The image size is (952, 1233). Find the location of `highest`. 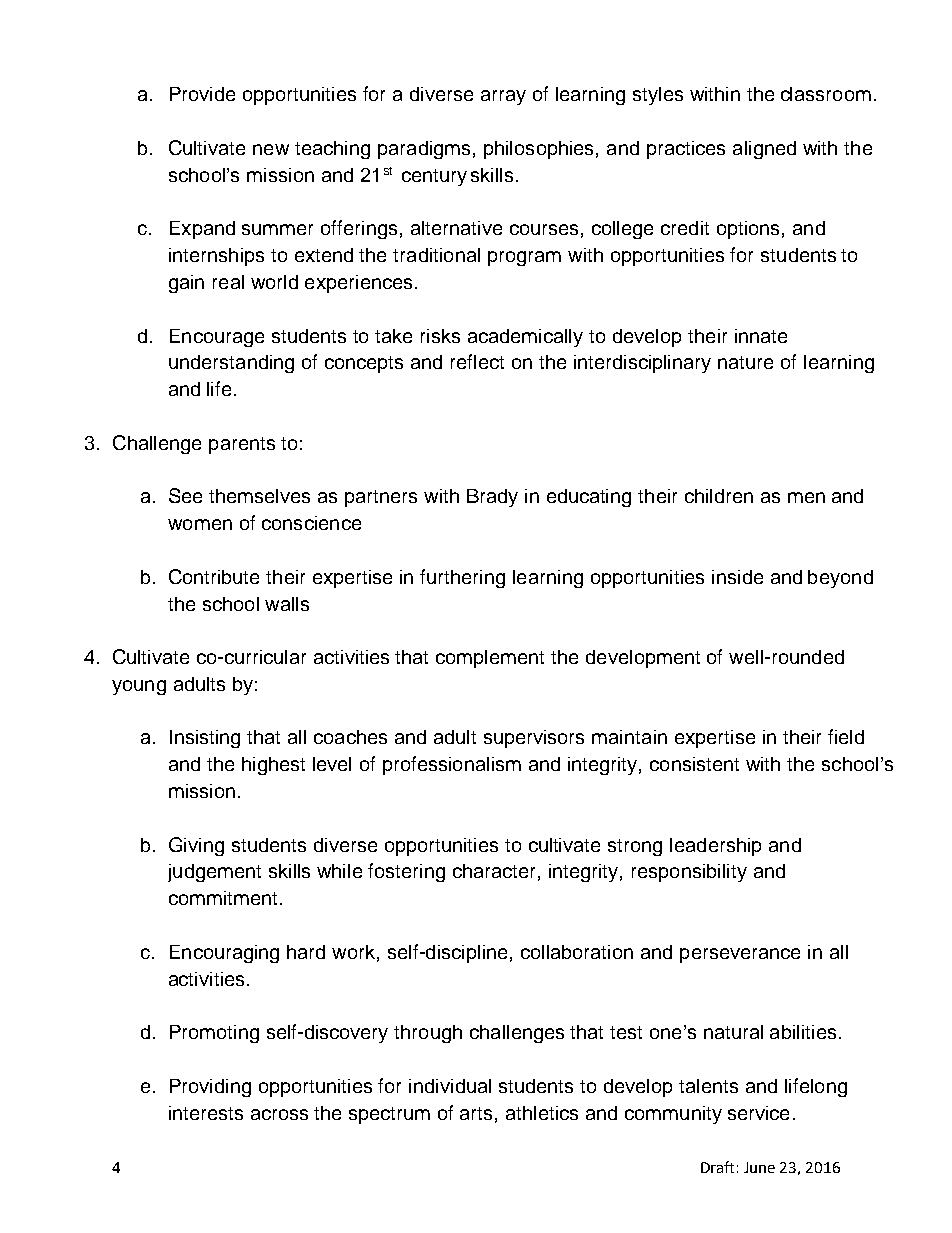

highest is located at coordinates (273, 766).
